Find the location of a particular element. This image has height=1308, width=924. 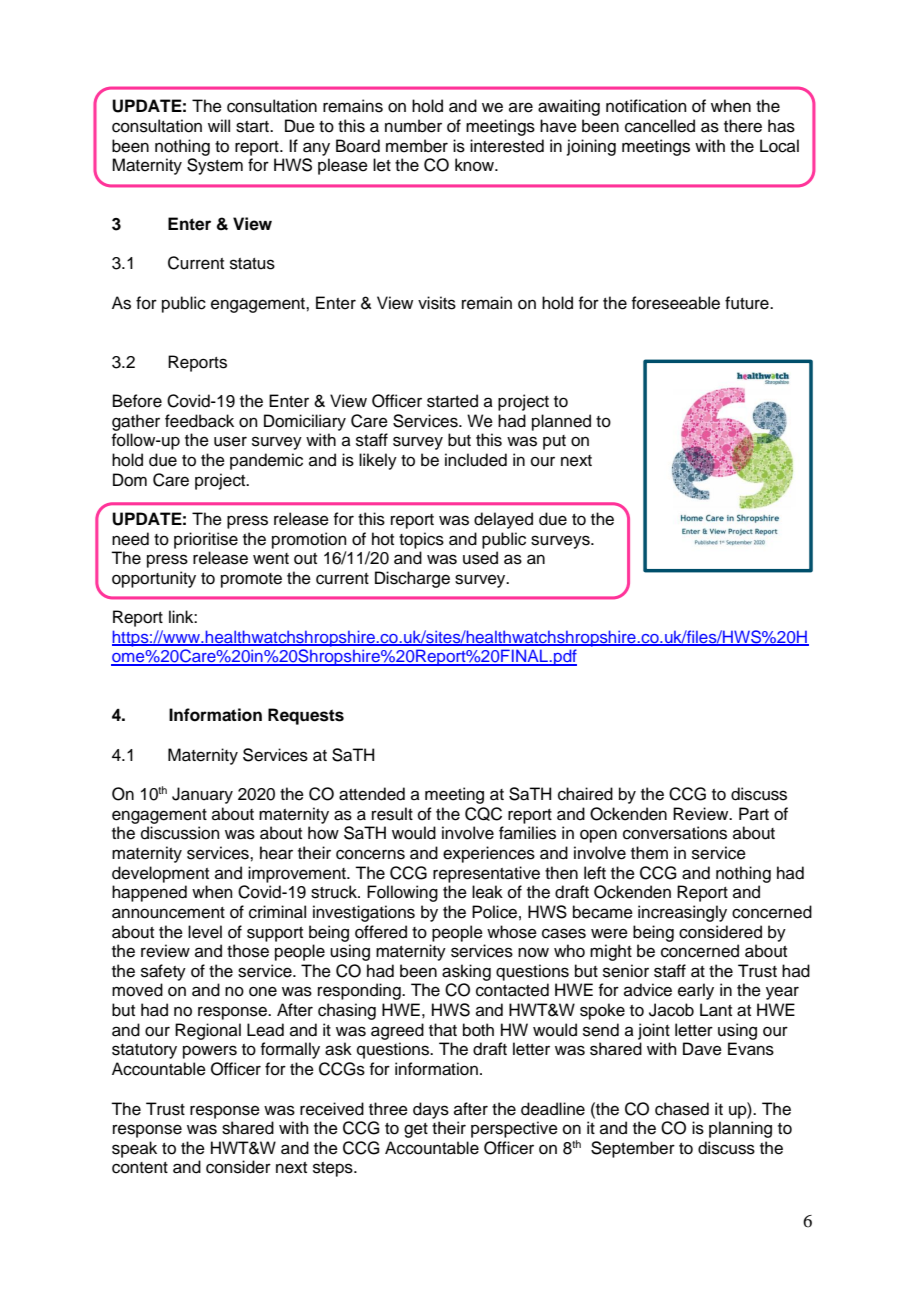

planning is located at coordinates (740, 1129).
